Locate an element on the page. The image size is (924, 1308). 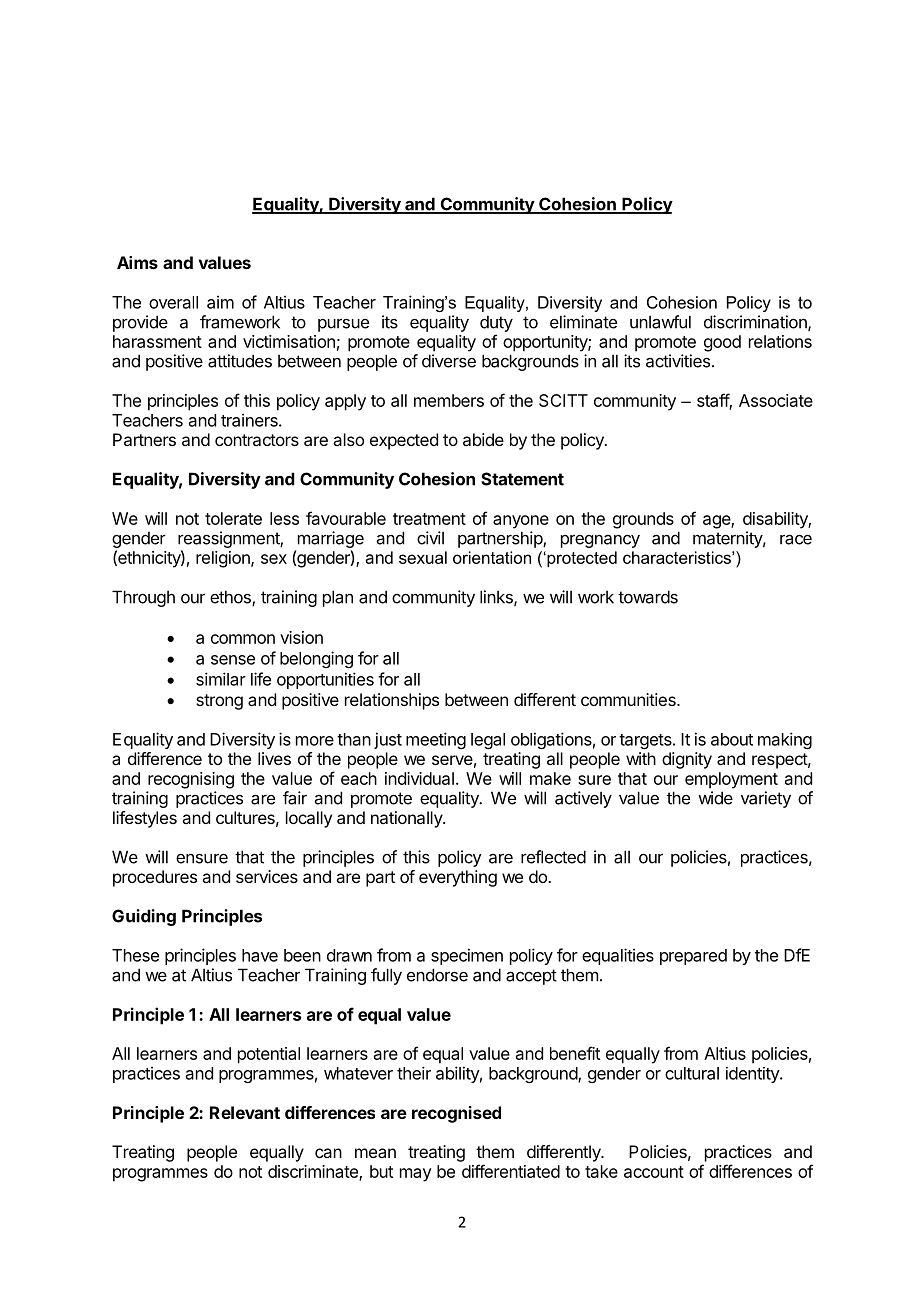
about is located at coordinates (732, 739).
